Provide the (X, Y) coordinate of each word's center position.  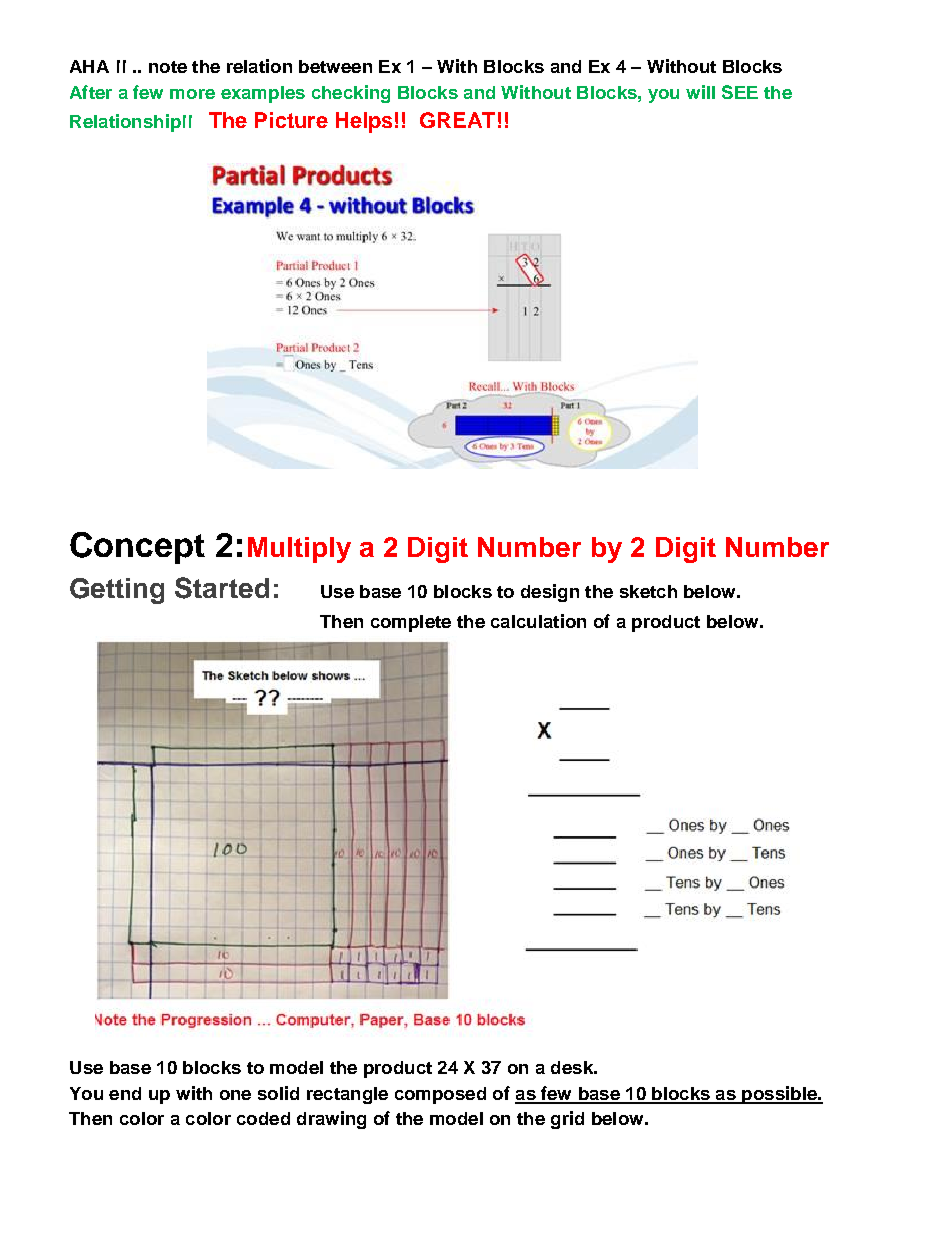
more (192, 94)
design (550, 593)
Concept (137, 548)
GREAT (457, 120)
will (700, 92)
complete (411, 623)
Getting (117, 591)
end (125, 1093)
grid (567, 1120)
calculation (538, 621)
